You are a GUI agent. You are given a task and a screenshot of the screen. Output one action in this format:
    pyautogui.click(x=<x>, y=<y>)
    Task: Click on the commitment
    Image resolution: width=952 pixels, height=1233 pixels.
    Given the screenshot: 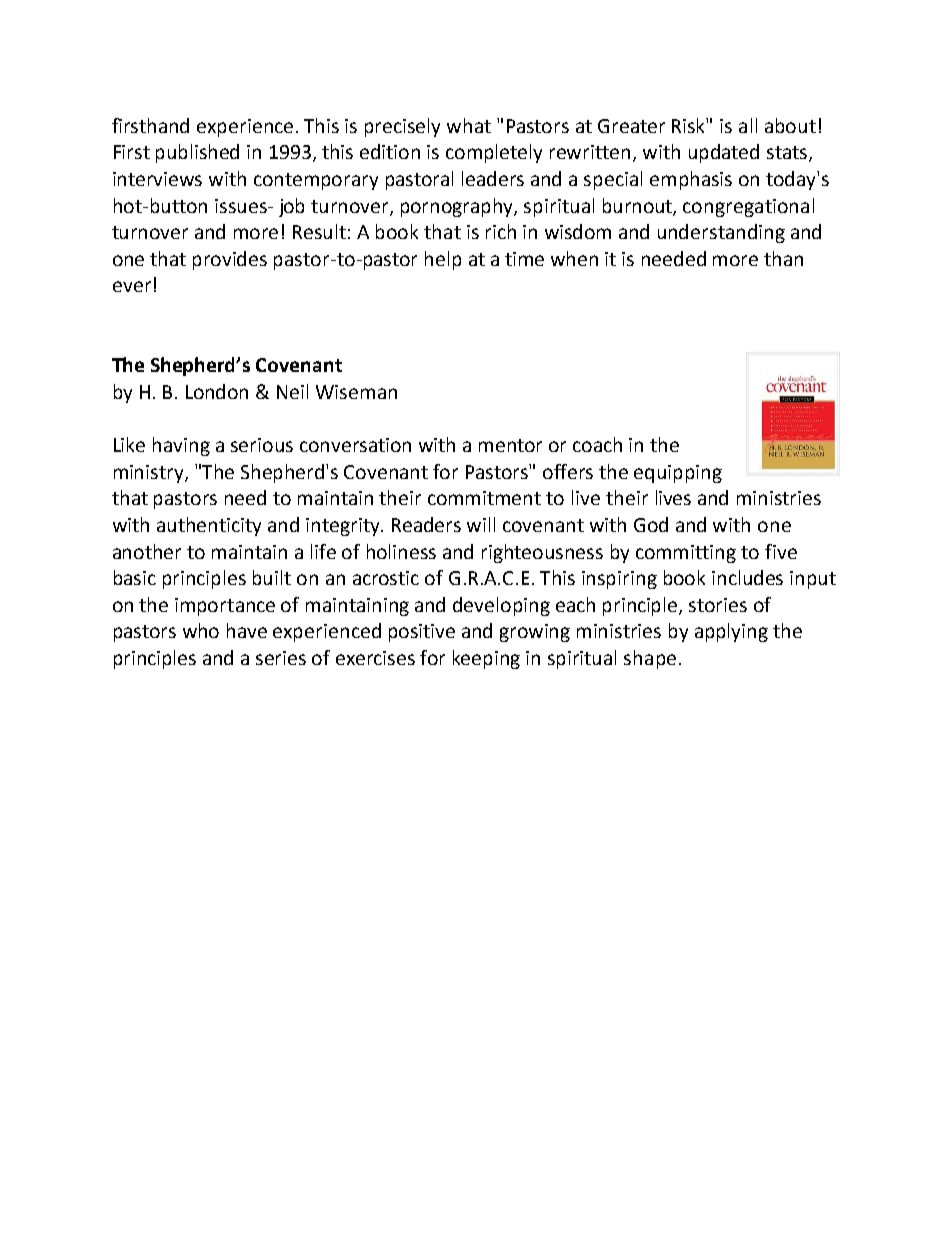 What is the action you would take?
    pyautogui.click(x=484, y=498)
